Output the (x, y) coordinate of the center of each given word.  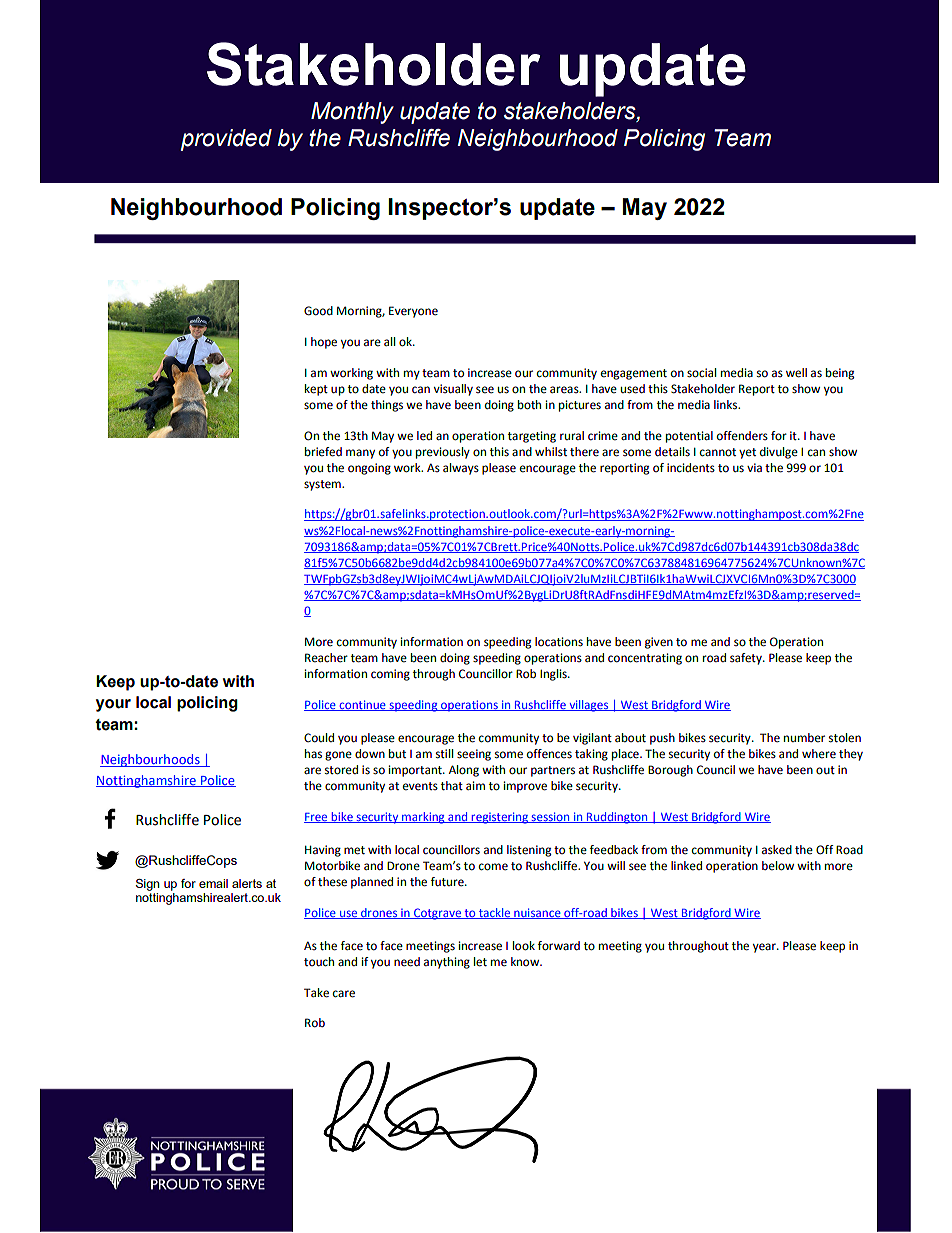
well (796, 373)
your (113, 705)
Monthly (352, 113)
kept (316, 390)
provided (226, 140)
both (529, 405)
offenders (742, 436)
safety (747, 659)
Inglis (554, 675)
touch (319, 962)
